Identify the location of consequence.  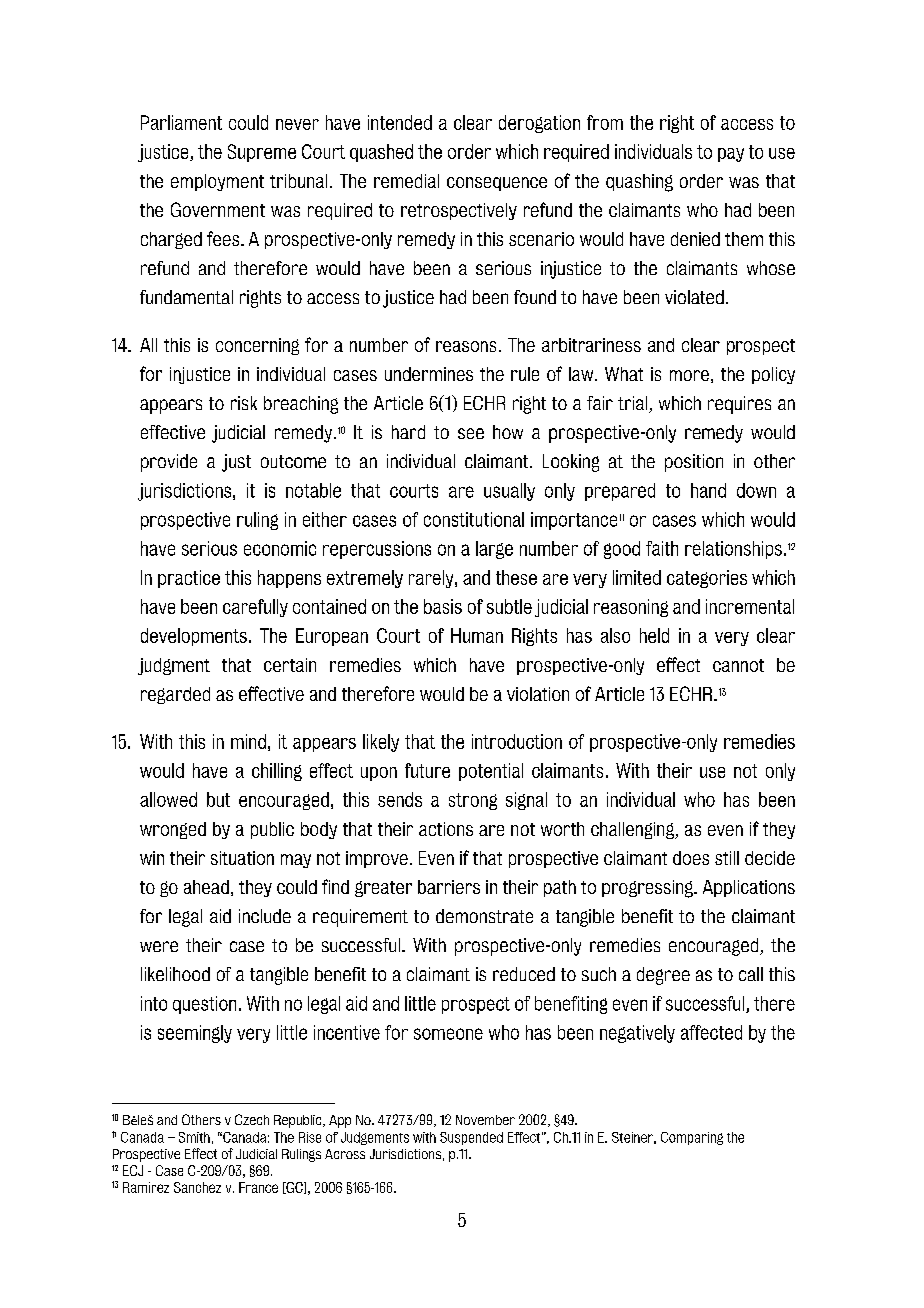
(497, 184).
